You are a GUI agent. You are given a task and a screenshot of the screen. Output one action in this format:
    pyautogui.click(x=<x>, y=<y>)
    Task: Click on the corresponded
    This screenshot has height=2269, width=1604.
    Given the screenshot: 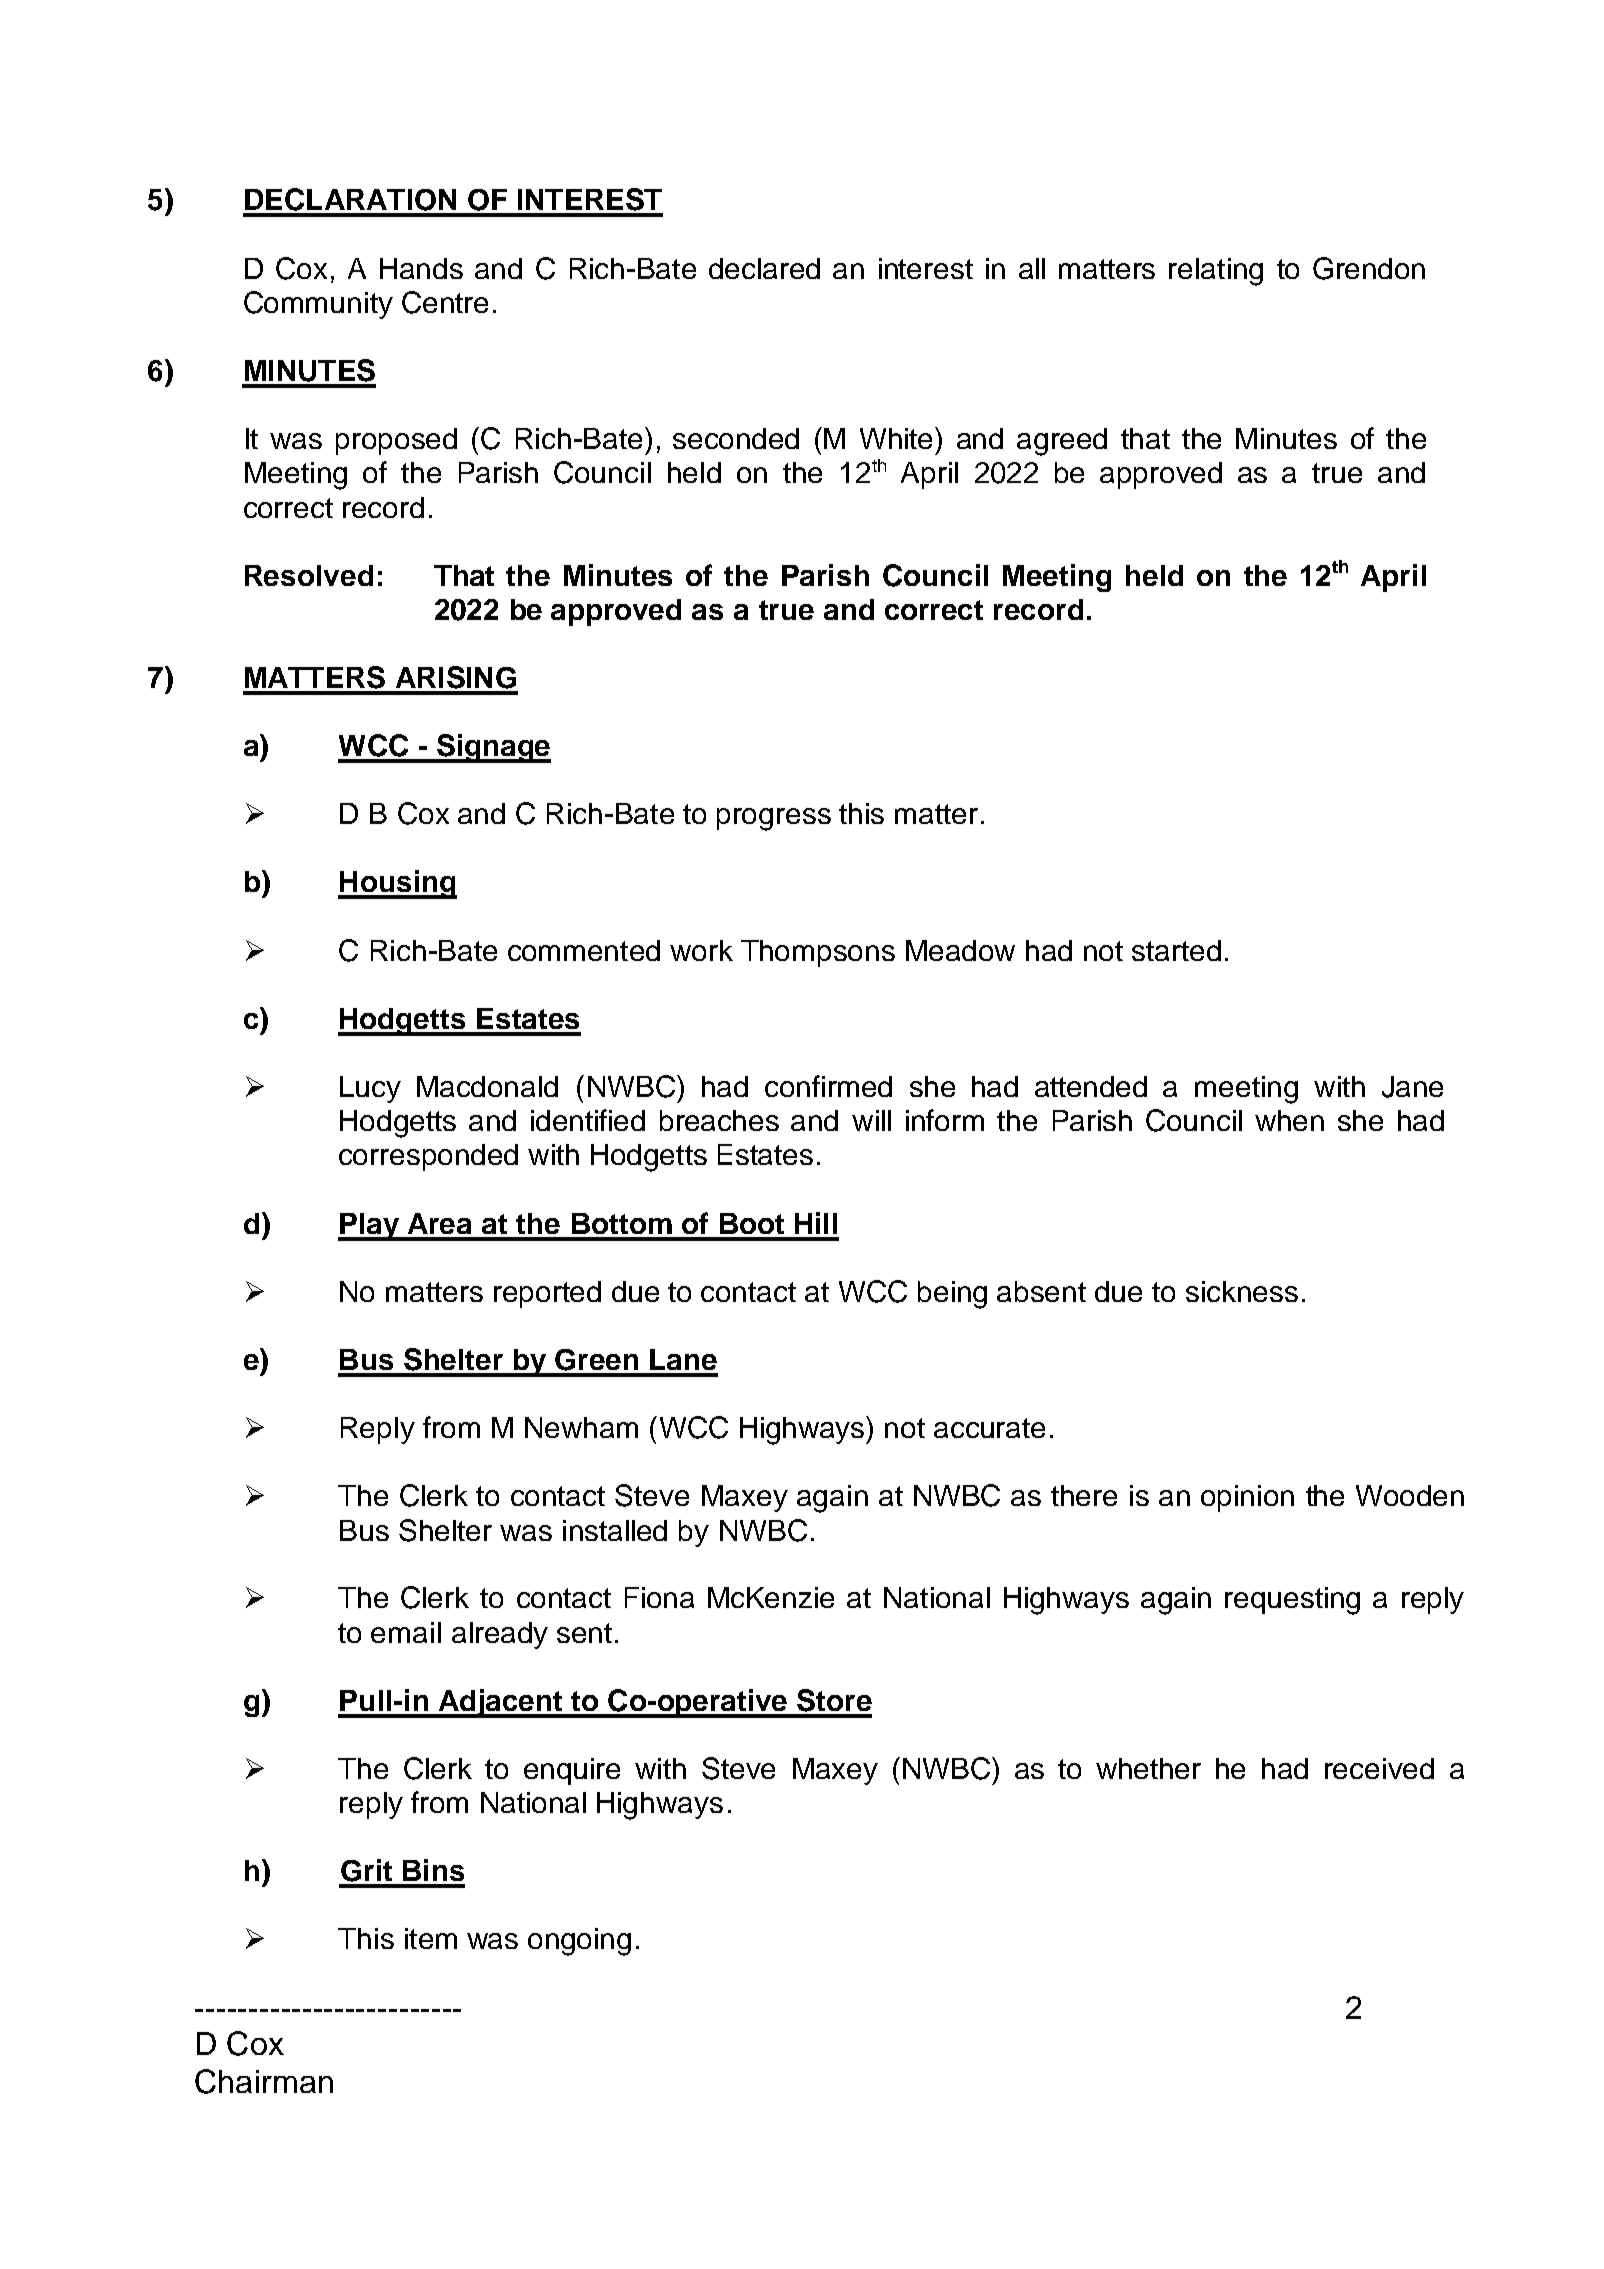 What is the action you would take?
    pyautogui.click(x=428, y=1157)
